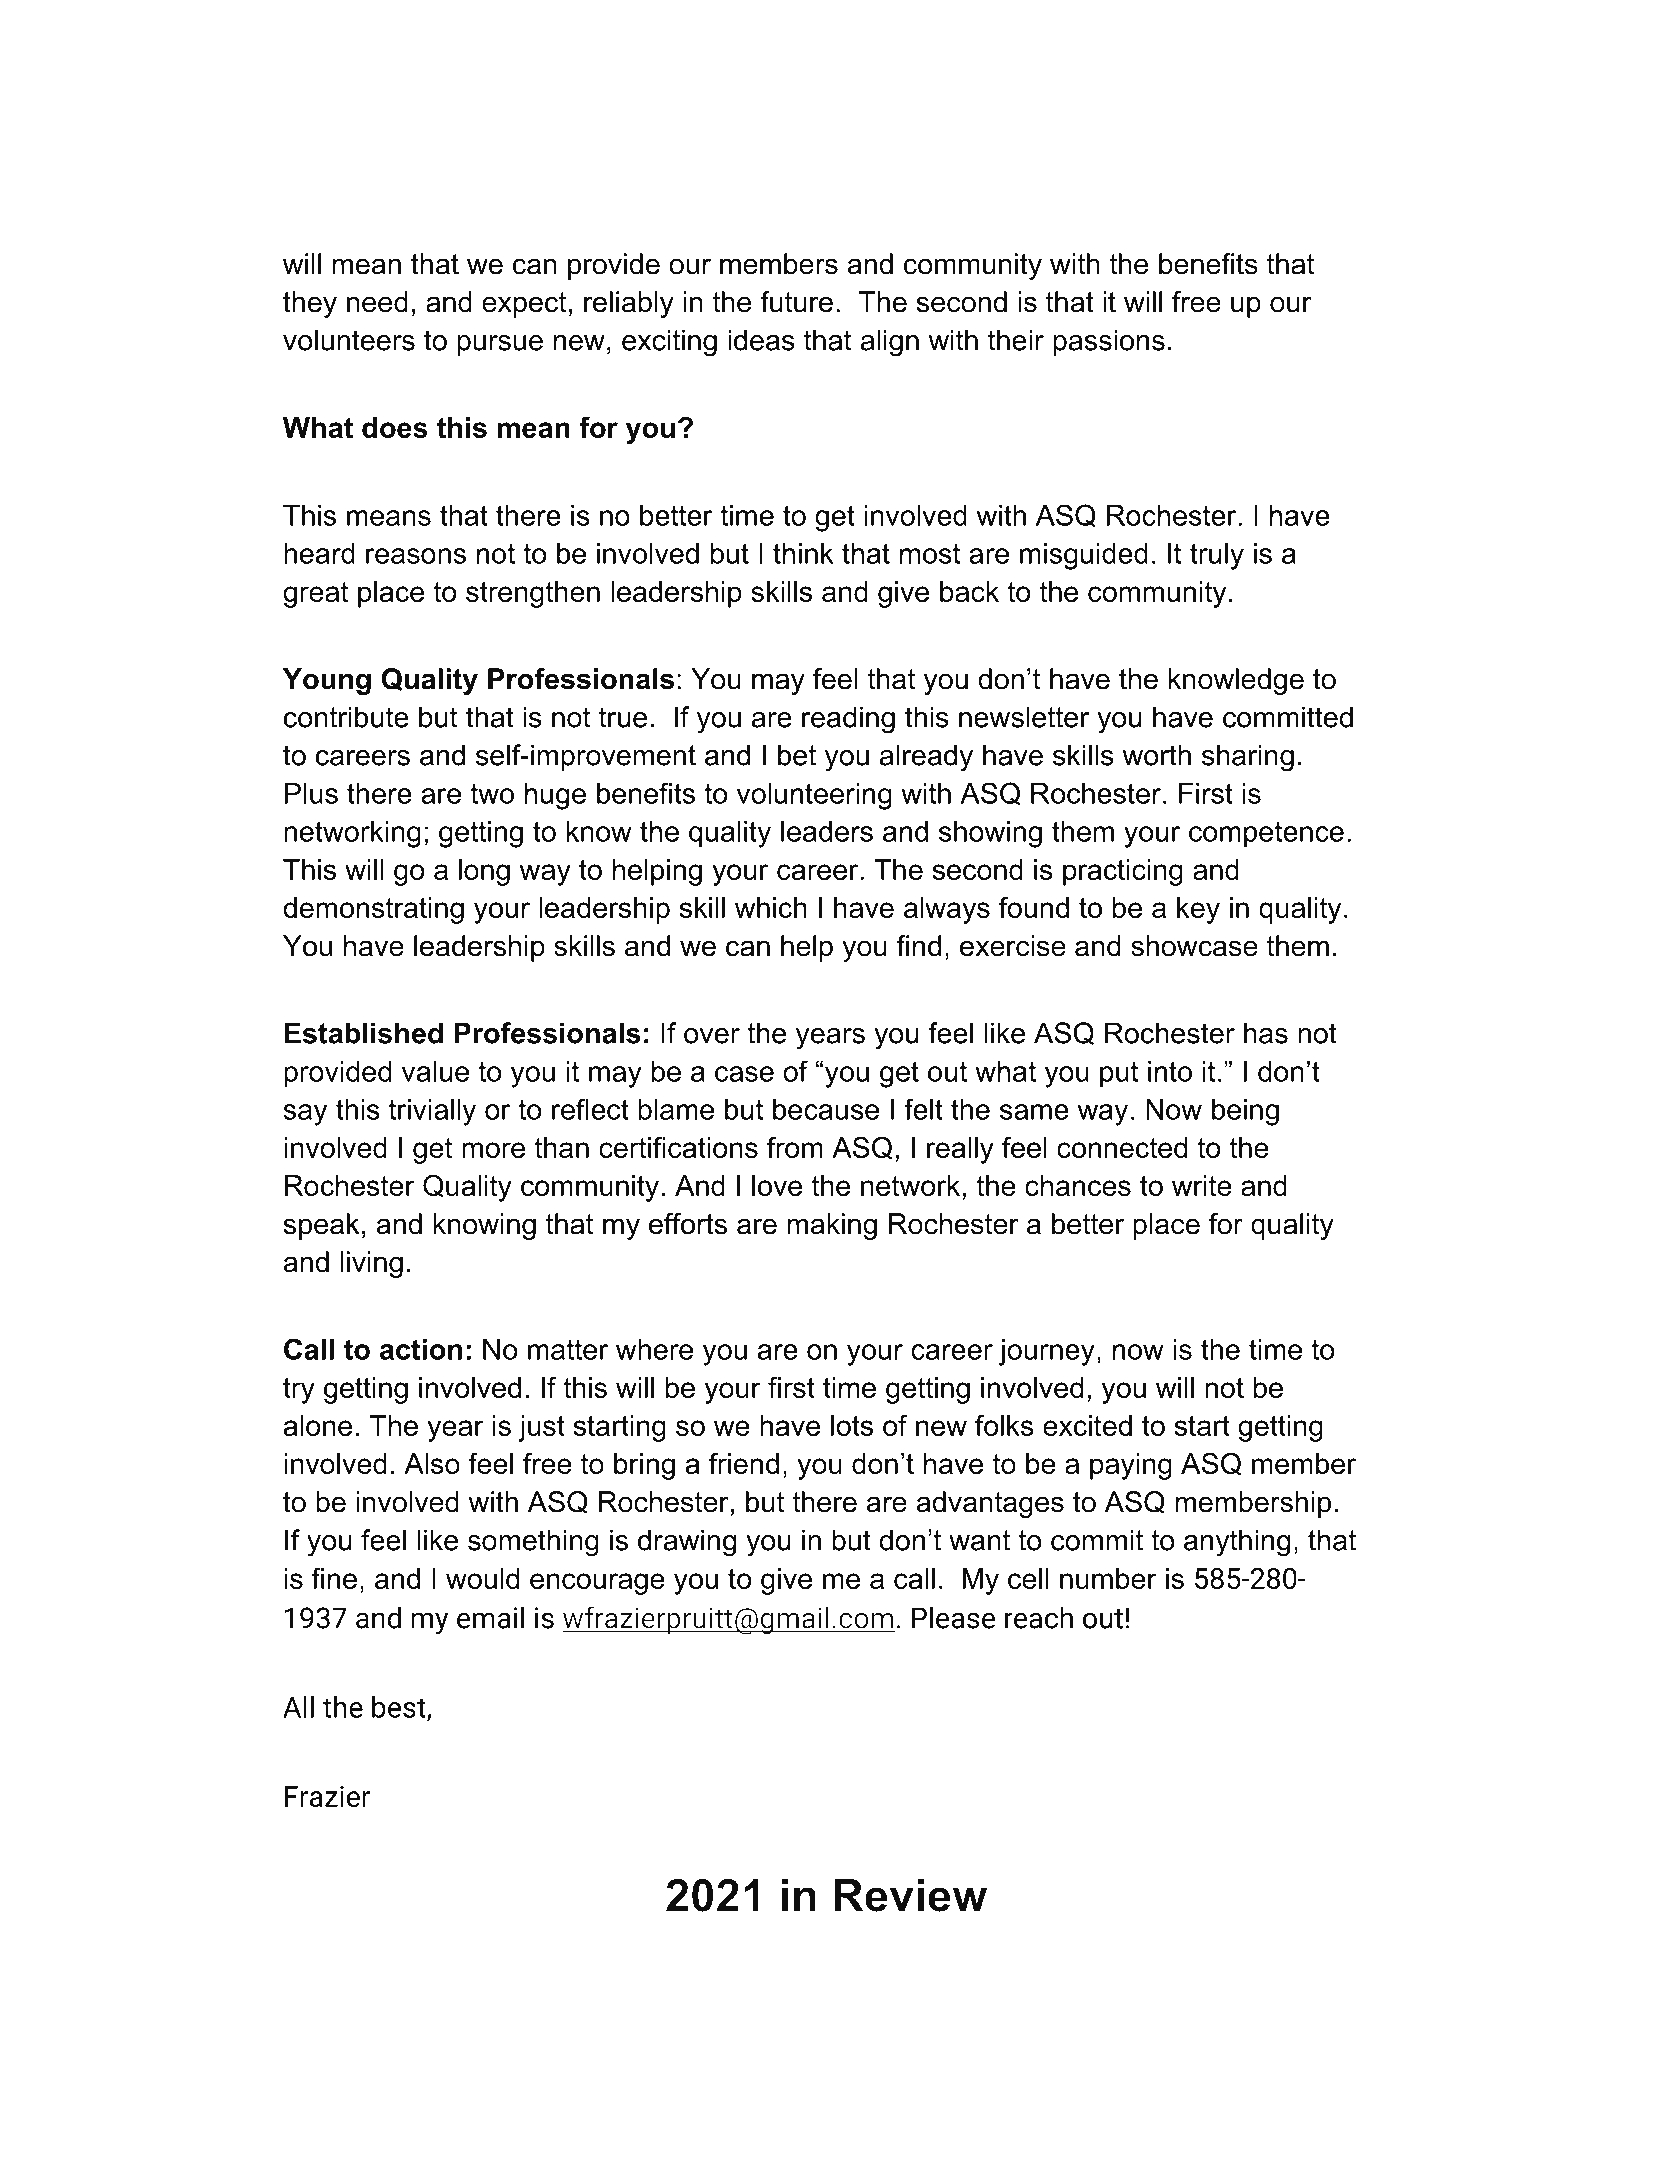  Describe the element at coordinates (1170, 1071) in the screenshot. I see `into` at that location.
